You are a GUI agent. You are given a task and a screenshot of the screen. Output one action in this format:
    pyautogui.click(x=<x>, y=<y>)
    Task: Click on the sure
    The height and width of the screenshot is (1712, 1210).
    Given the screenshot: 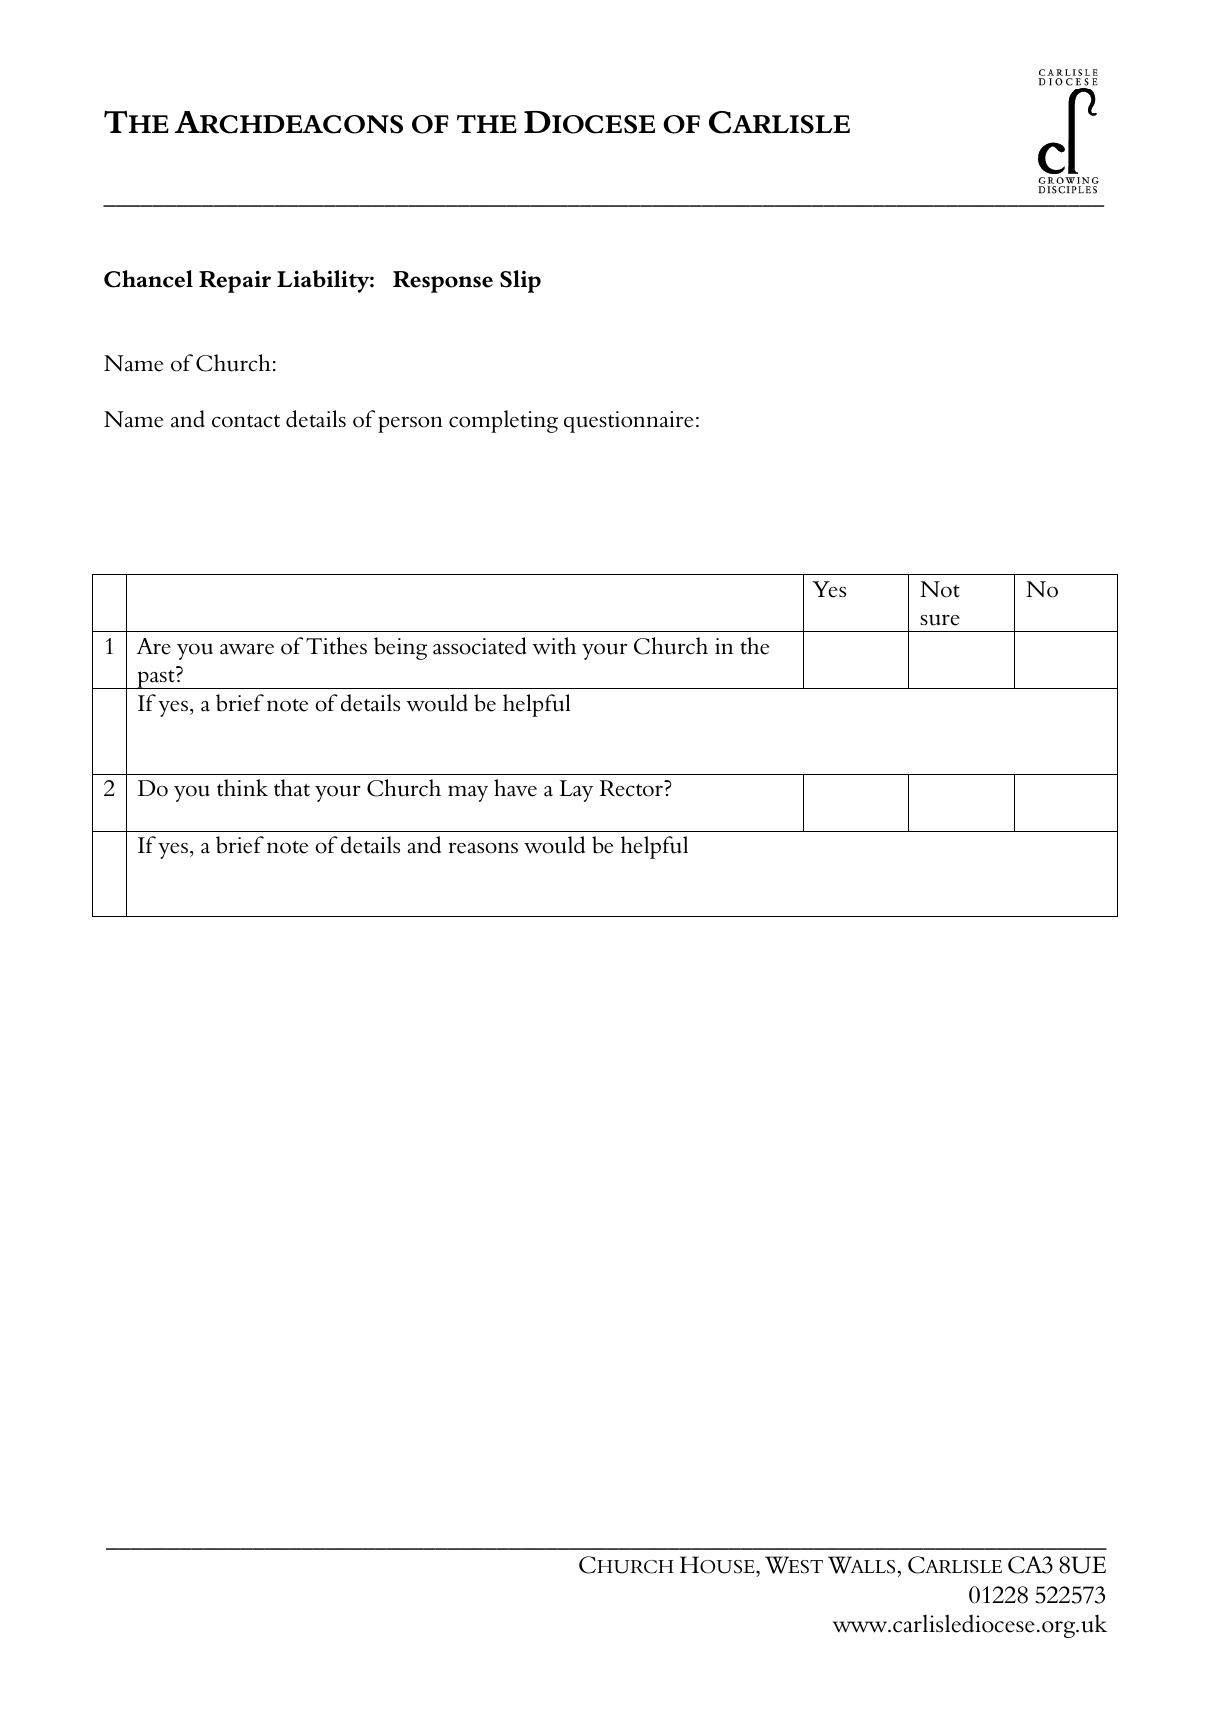 What is the action you would take?
    pyautogui.click(x=940, y=620)
